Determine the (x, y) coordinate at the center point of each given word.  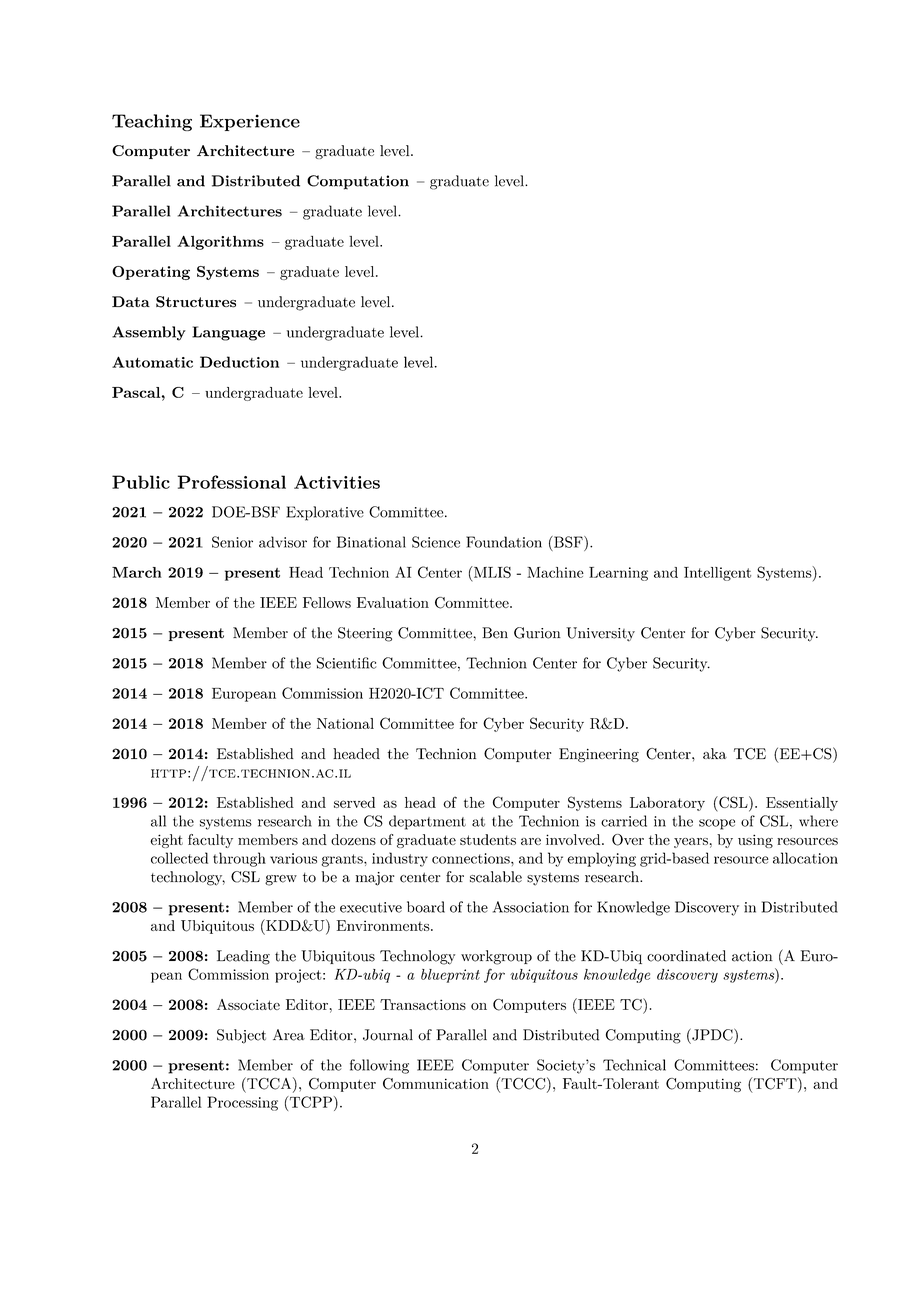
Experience (250, 122)
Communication (436, 1084)
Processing (242, 1103)
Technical (634, 1065)
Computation (358, 182)
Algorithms (220, 242)
